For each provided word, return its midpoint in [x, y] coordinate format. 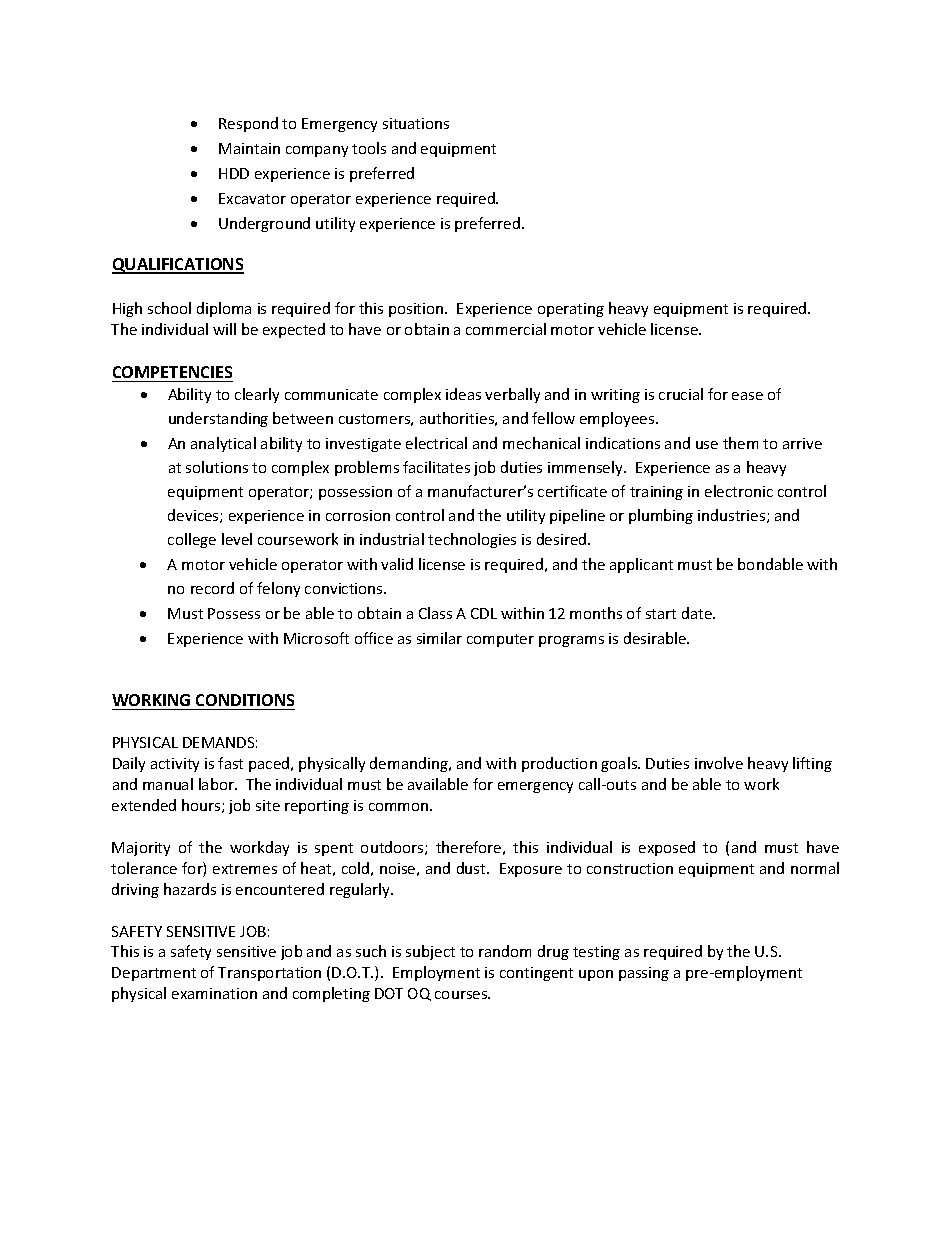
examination [214, 993]
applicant [641, 565]
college [192, 540]
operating [571, 310]
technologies [472, 540]
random [505, 951]
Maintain [249, 148]
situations [416, 123]
